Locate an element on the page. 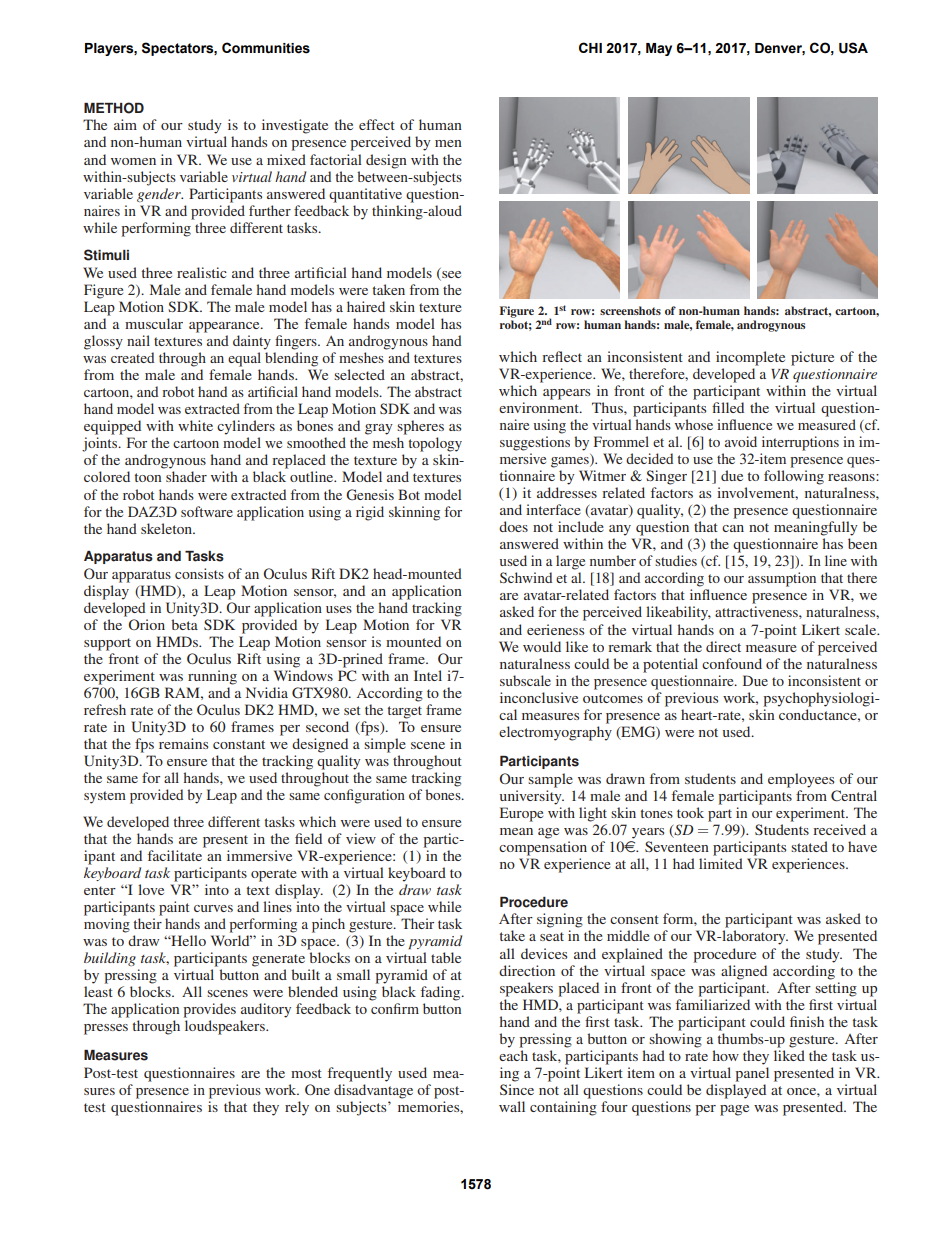 This page has width=952, height=1233. METHOD is located at coordinates (114, 108).
